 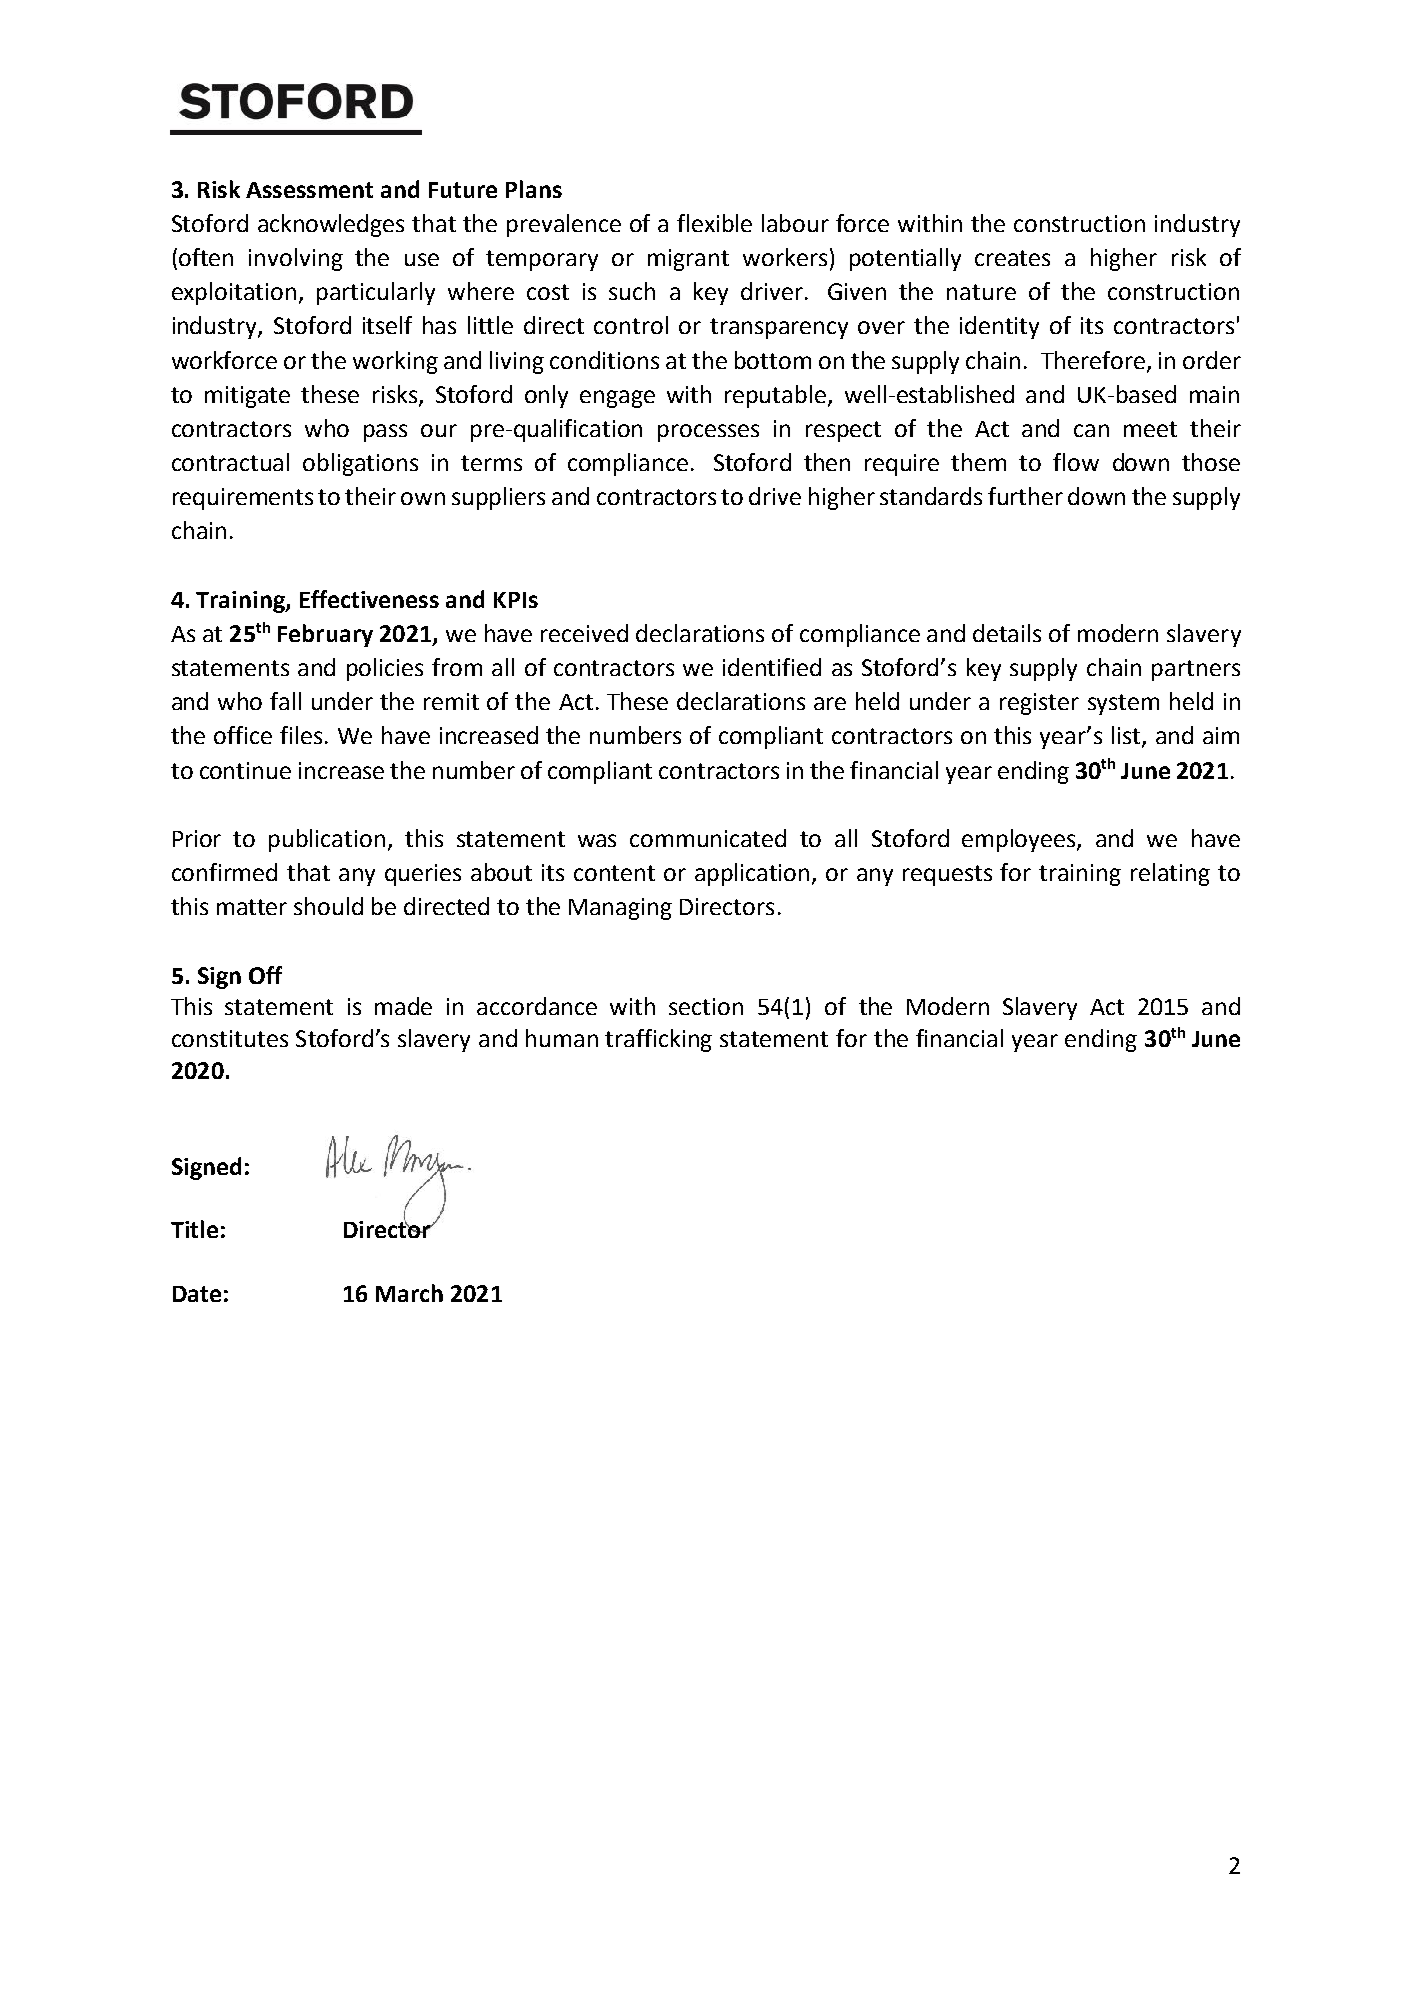 I want to click on details, so click(x=1007, y=633).
